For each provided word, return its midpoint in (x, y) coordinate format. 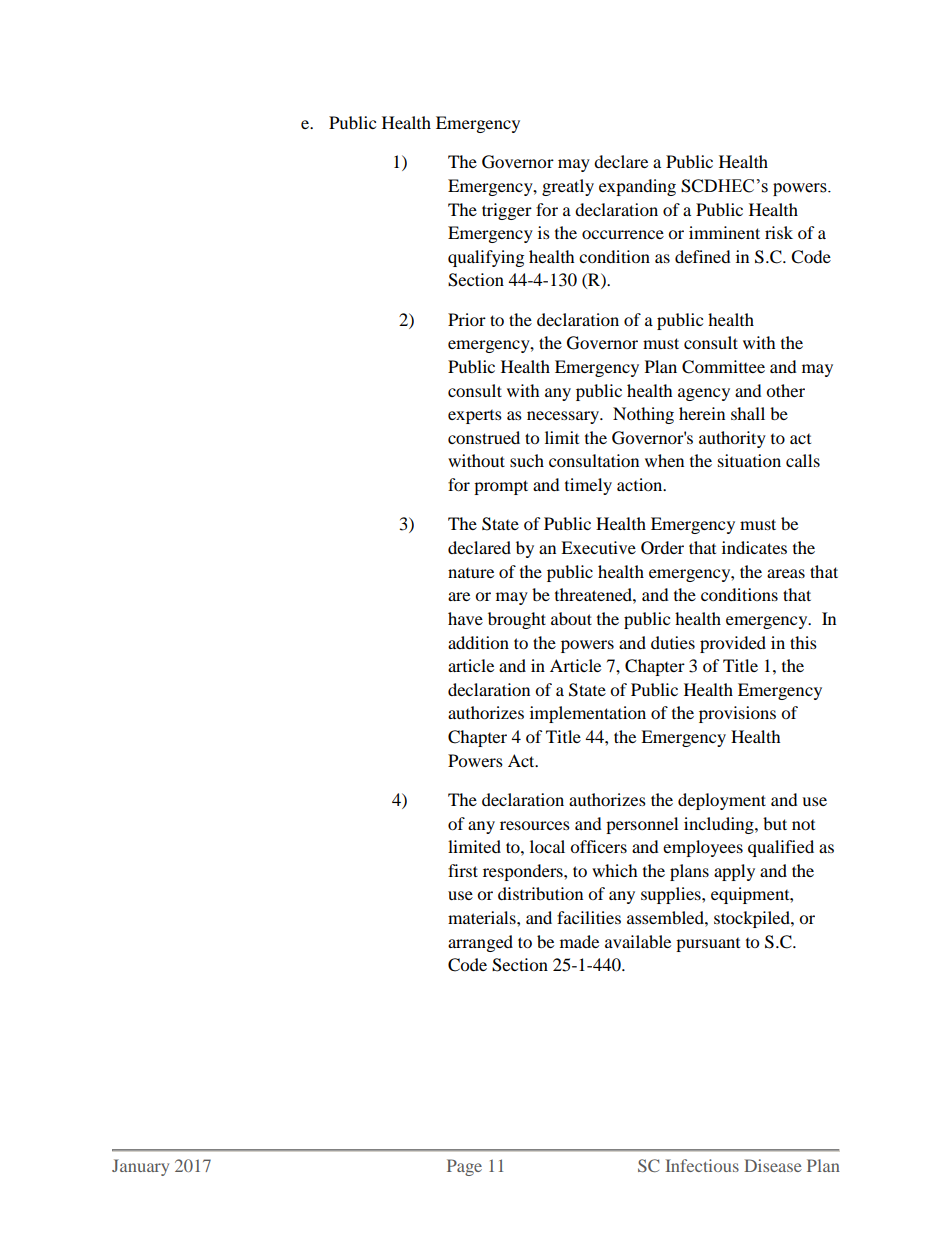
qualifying (486, 258)
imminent (724, 232)
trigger (507, 211)
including (720, 825)
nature (471, 573)
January (140, 1167)
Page (464, 1167)
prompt (501, 487)
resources (535, 825)
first (463, 870)
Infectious (702, 1165)
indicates (754, 547)
